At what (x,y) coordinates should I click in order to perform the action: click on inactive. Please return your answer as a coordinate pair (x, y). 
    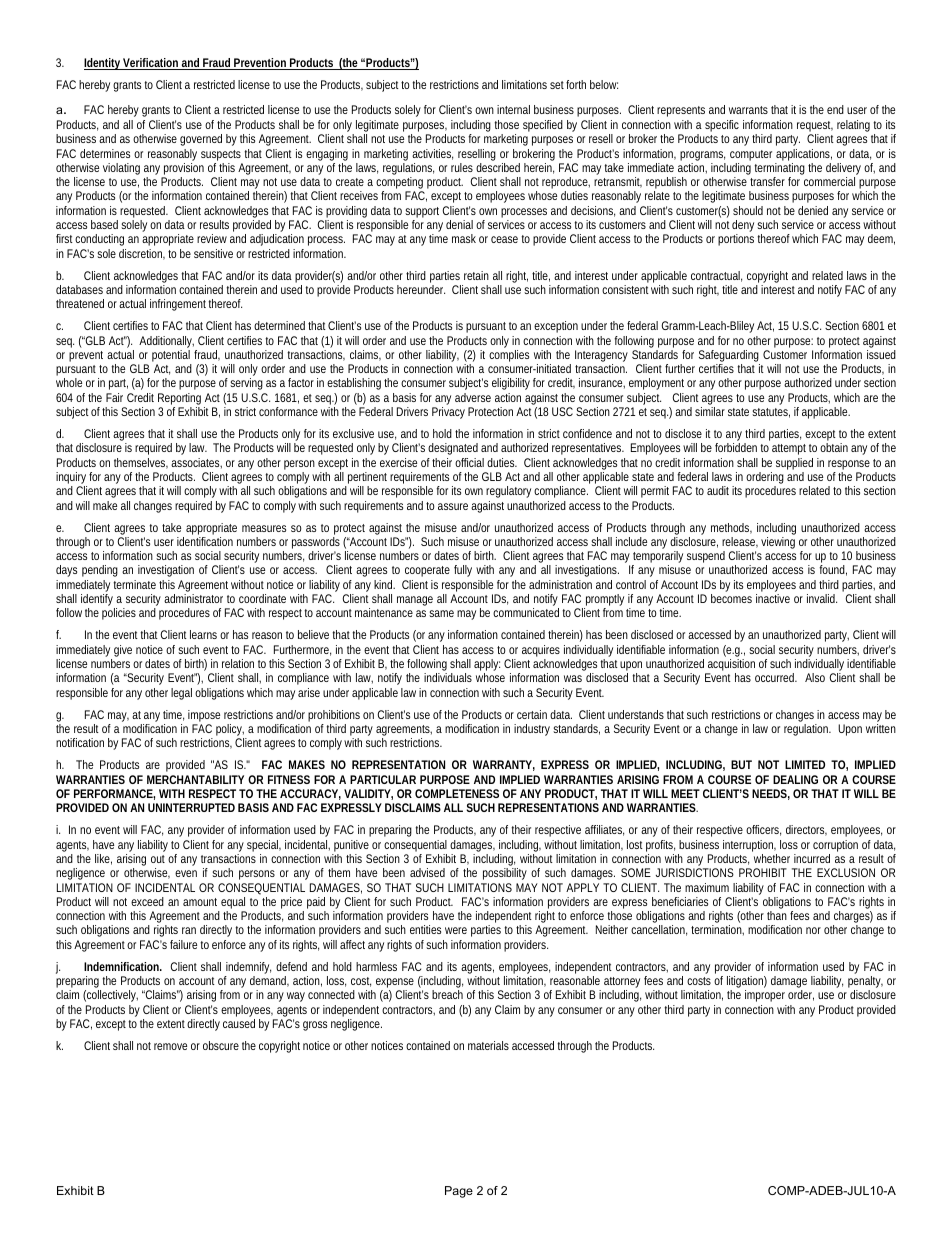
    Looking at the image, I should click on (773, 598).
